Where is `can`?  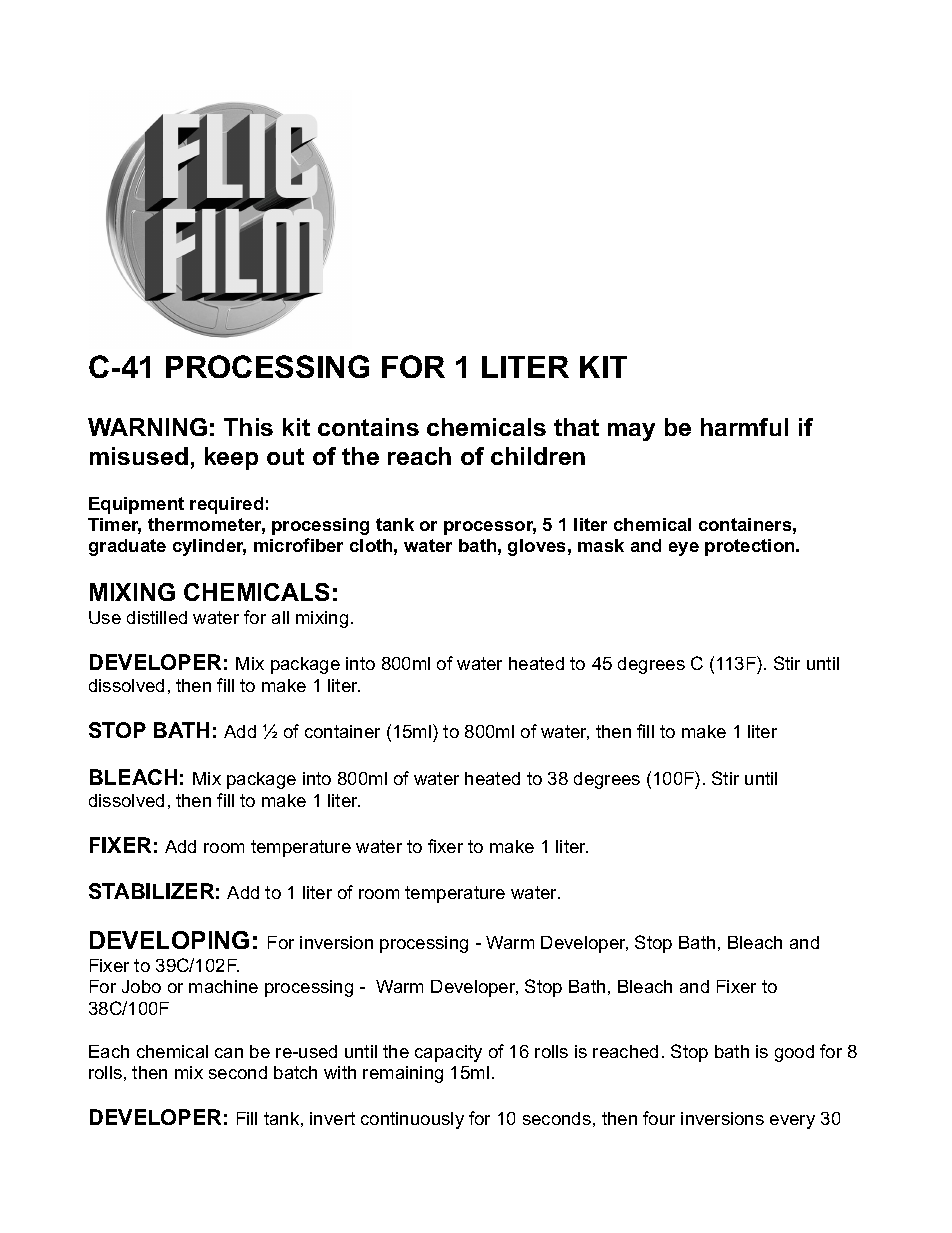
can is located at coordinates (229, 1053).
